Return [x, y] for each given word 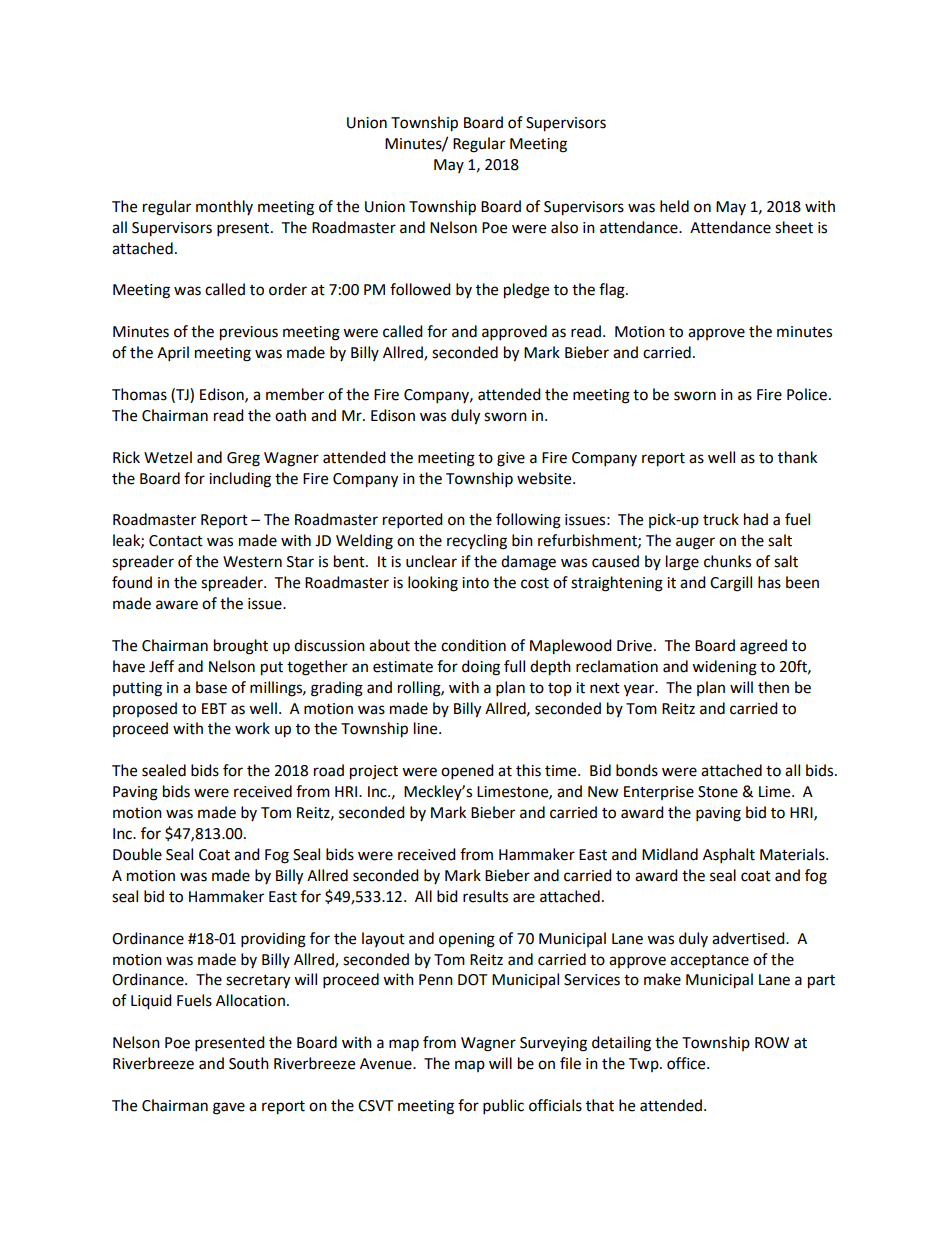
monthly [224, 207]
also [564, 227]
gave [229, 1108]
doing [481, 668]
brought [241, 647]
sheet [794, 227]
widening [724, 668]
